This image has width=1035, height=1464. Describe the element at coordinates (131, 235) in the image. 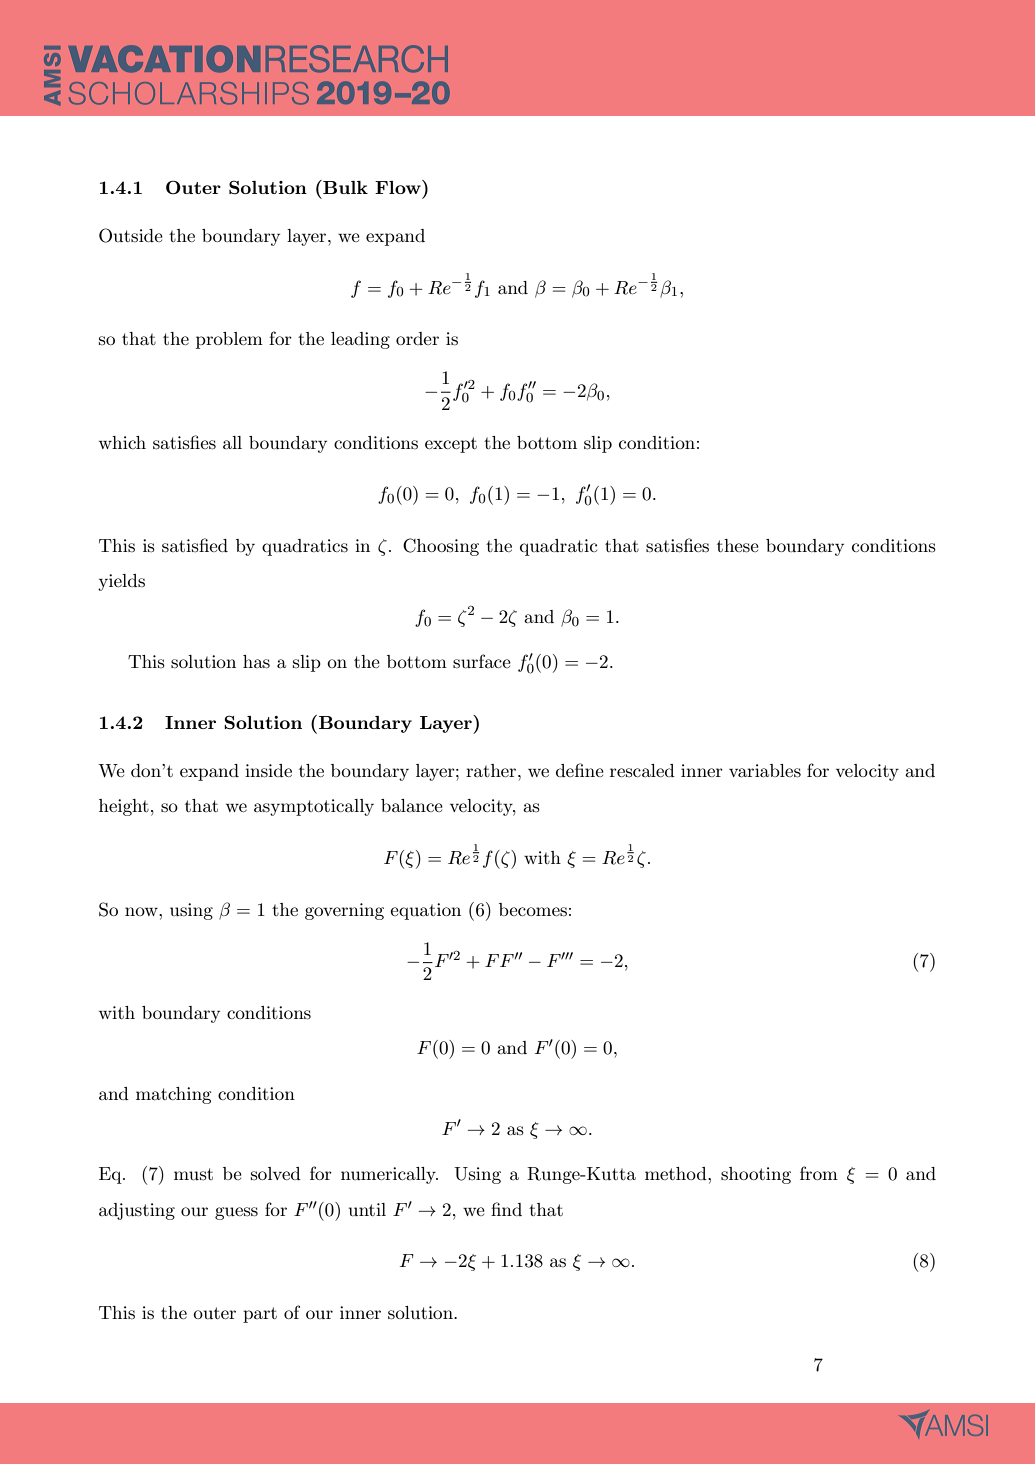

I see `Outside` at that location.
